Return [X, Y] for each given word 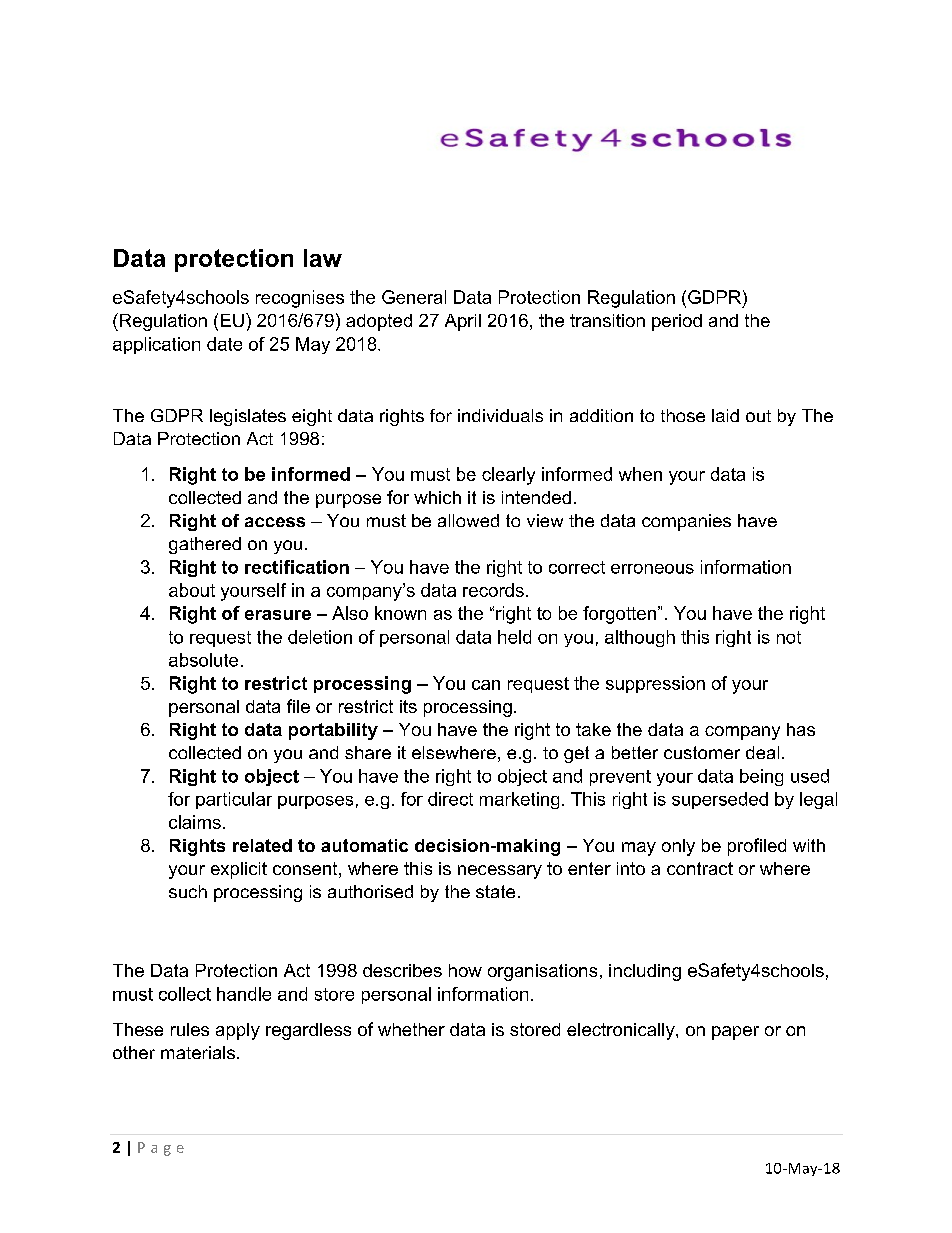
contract [700, 868]
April [463, 322]
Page [161, 1149]
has [801, 729]
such [188, 891]
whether [411, 1029]
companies [686, 522]
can [486, 685]
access [275, 522]
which [437, 497]
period [677, 322]
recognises [300, 299]
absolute [203, 660]
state [495, 891]
